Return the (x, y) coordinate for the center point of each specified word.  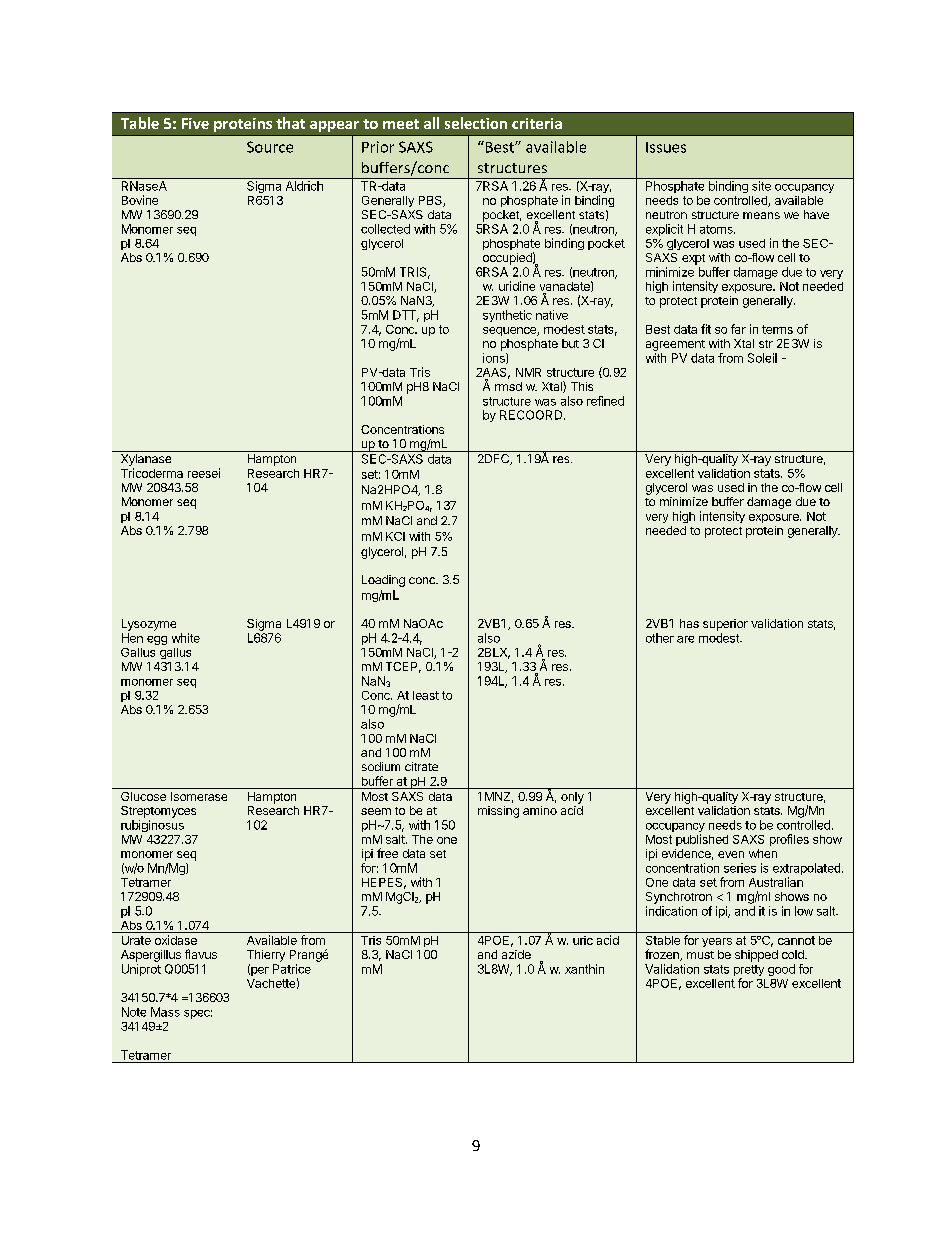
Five (195, 123)
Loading (383, 581)
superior (725, 625)
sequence (510, 331)
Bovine (140, 200)
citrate (421, 766)
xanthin (584, 969)
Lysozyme (149, 625)
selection (476, 123)
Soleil (762, 358)
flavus (201, 954)
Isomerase (199, 796)
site (761, 186)
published (702, 840)
